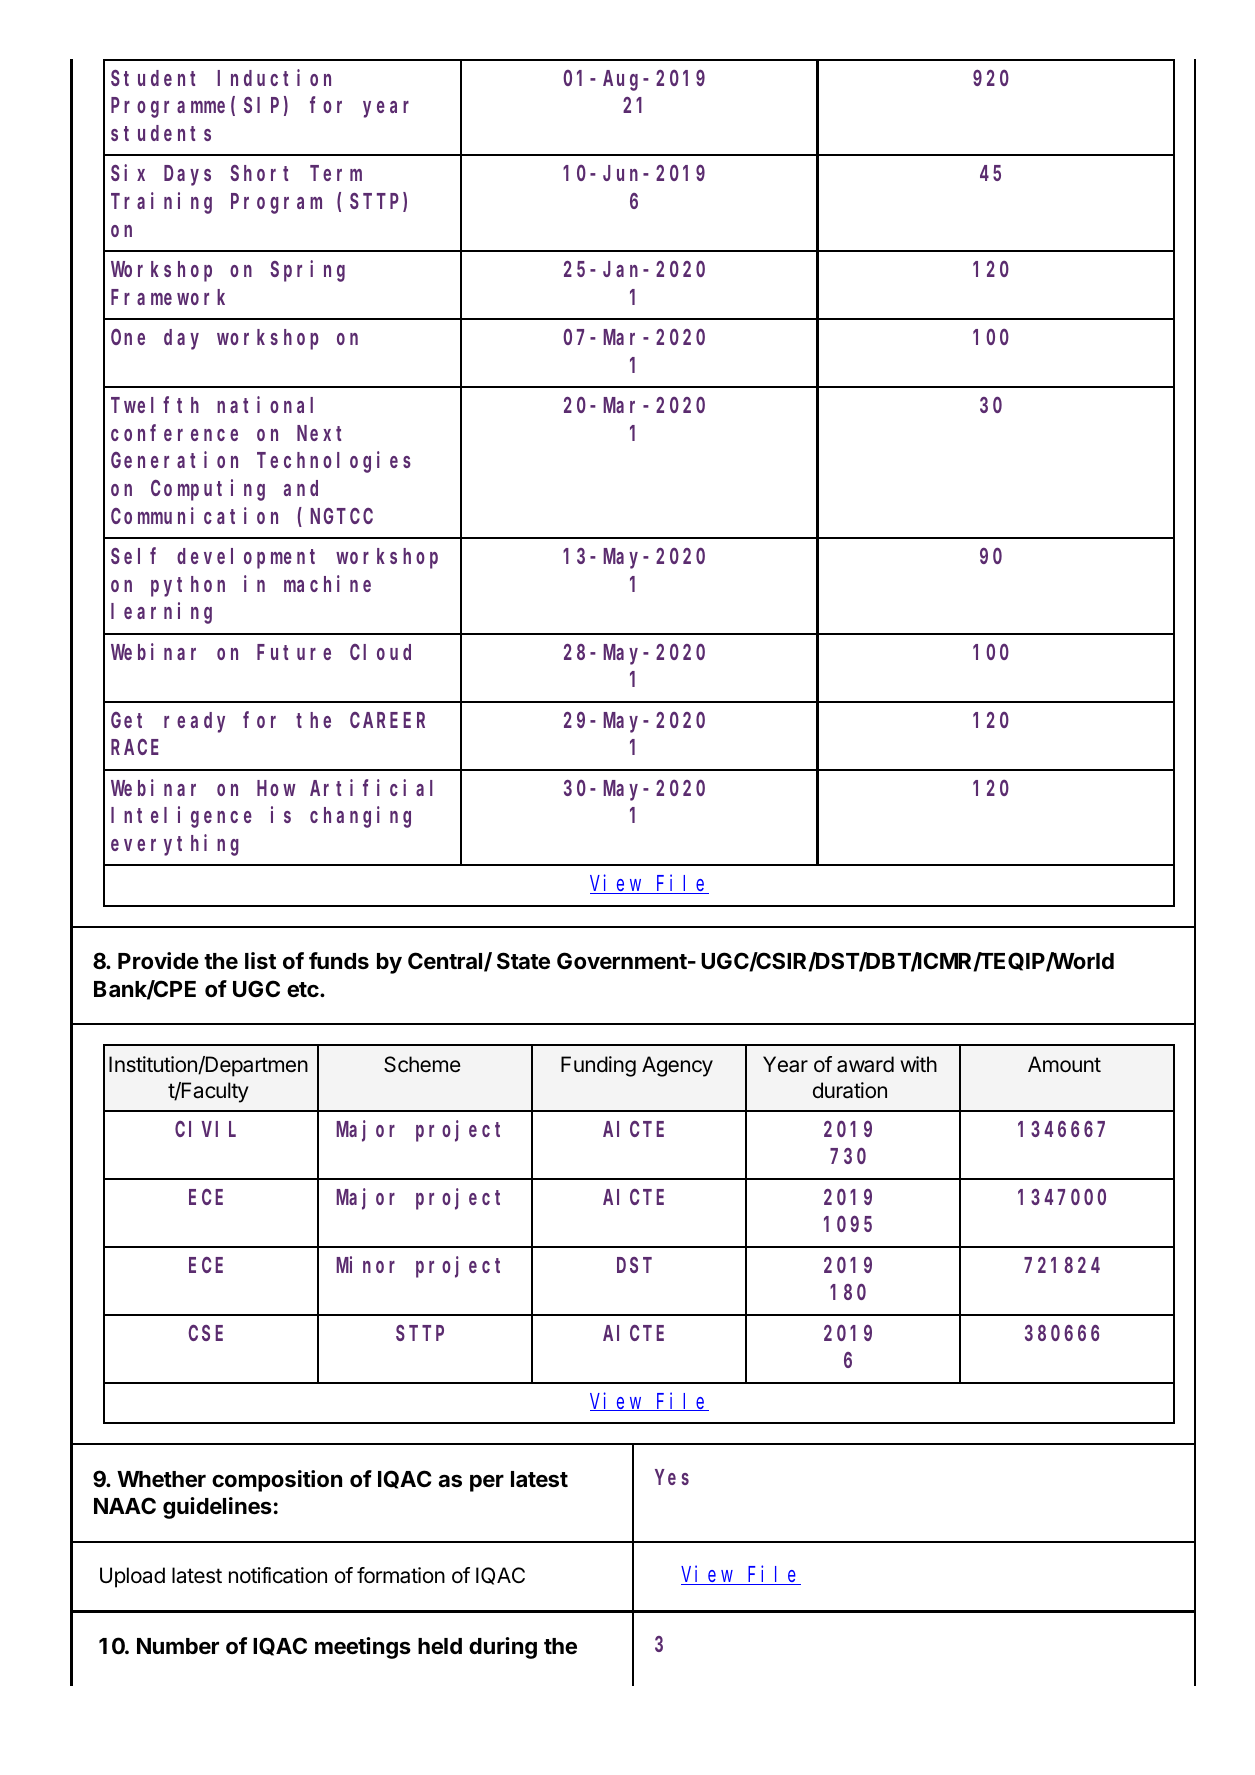 The image size is (1255, 1775). What do you see at coordinates (260, 960) in the screenshot?
I see `list` at bounding box center [260, 960].
